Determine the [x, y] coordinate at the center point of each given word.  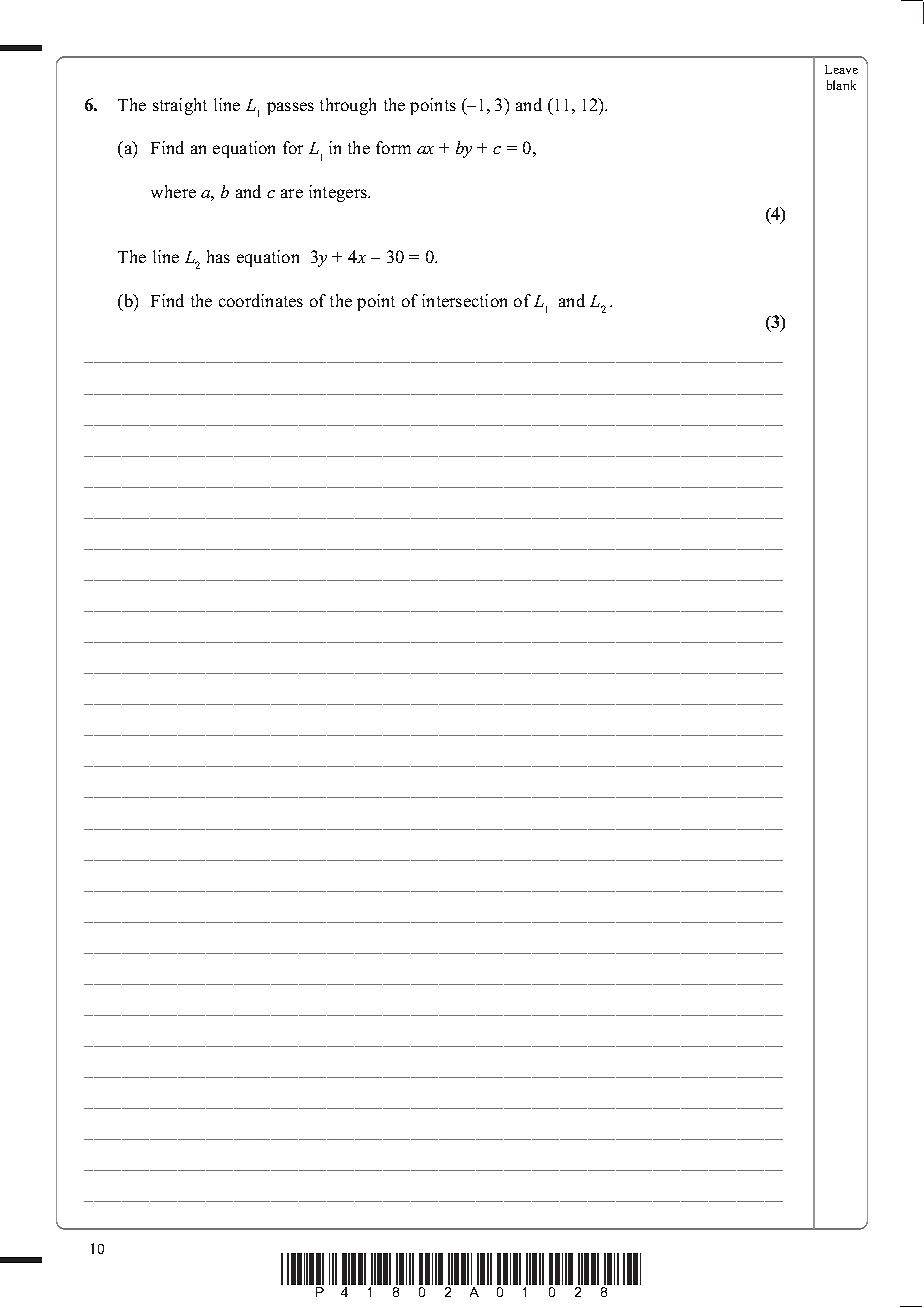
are [292, 193]
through [348, 106]
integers [339, 193]
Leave [841, 69]
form [393, 147]
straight [180, 106]
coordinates [261, 300]
